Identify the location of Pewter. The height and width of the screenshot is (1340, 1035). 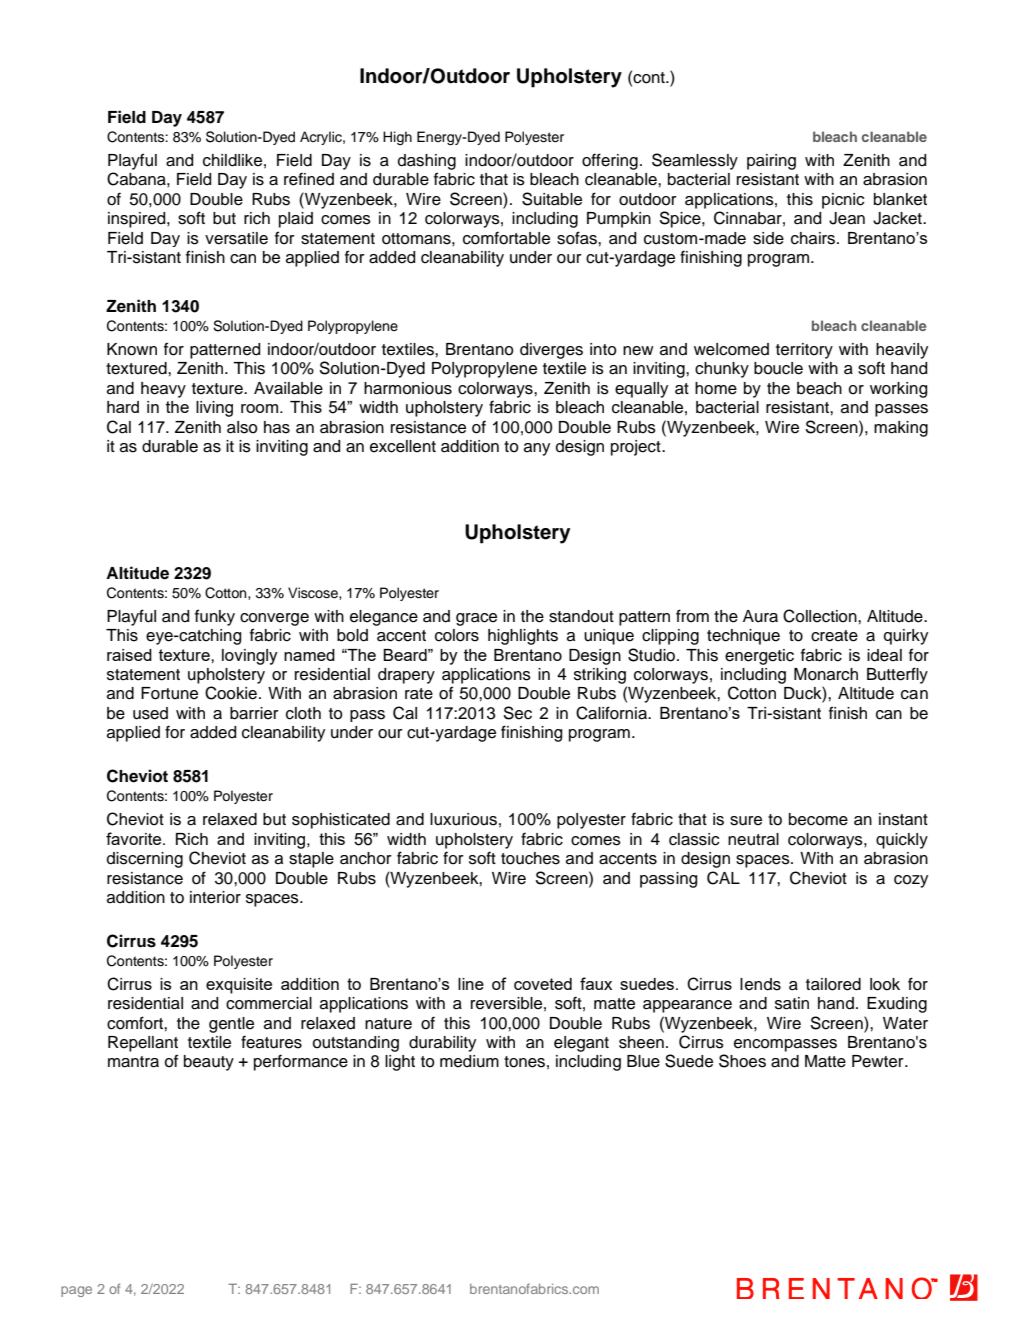
(879, 1061).
